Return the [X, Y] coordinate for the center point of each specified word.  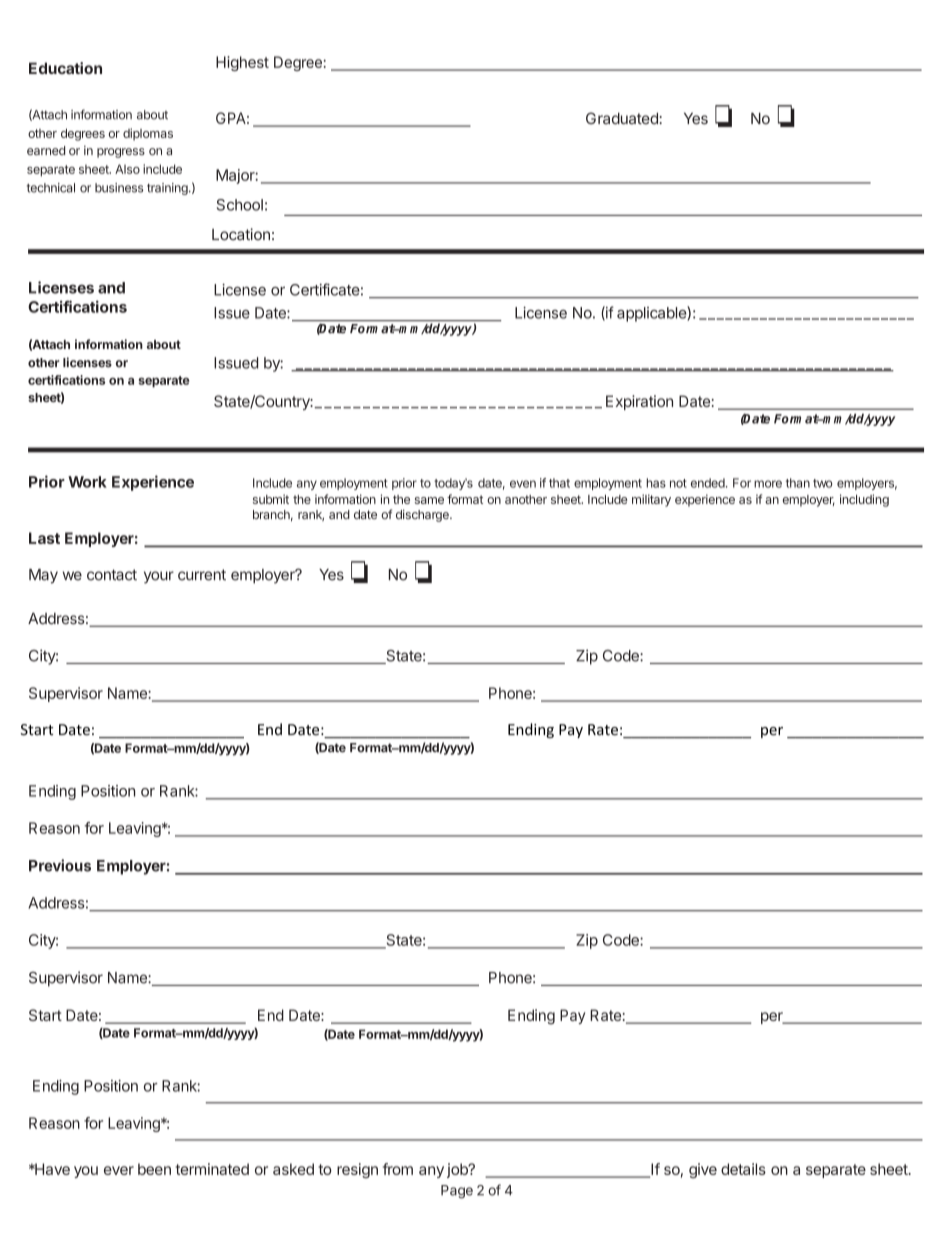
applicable [652, 314]
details [743, 1169]
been [154, 1169]
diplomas [148, 134]
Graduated [623, 118]
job [458, 1170]
